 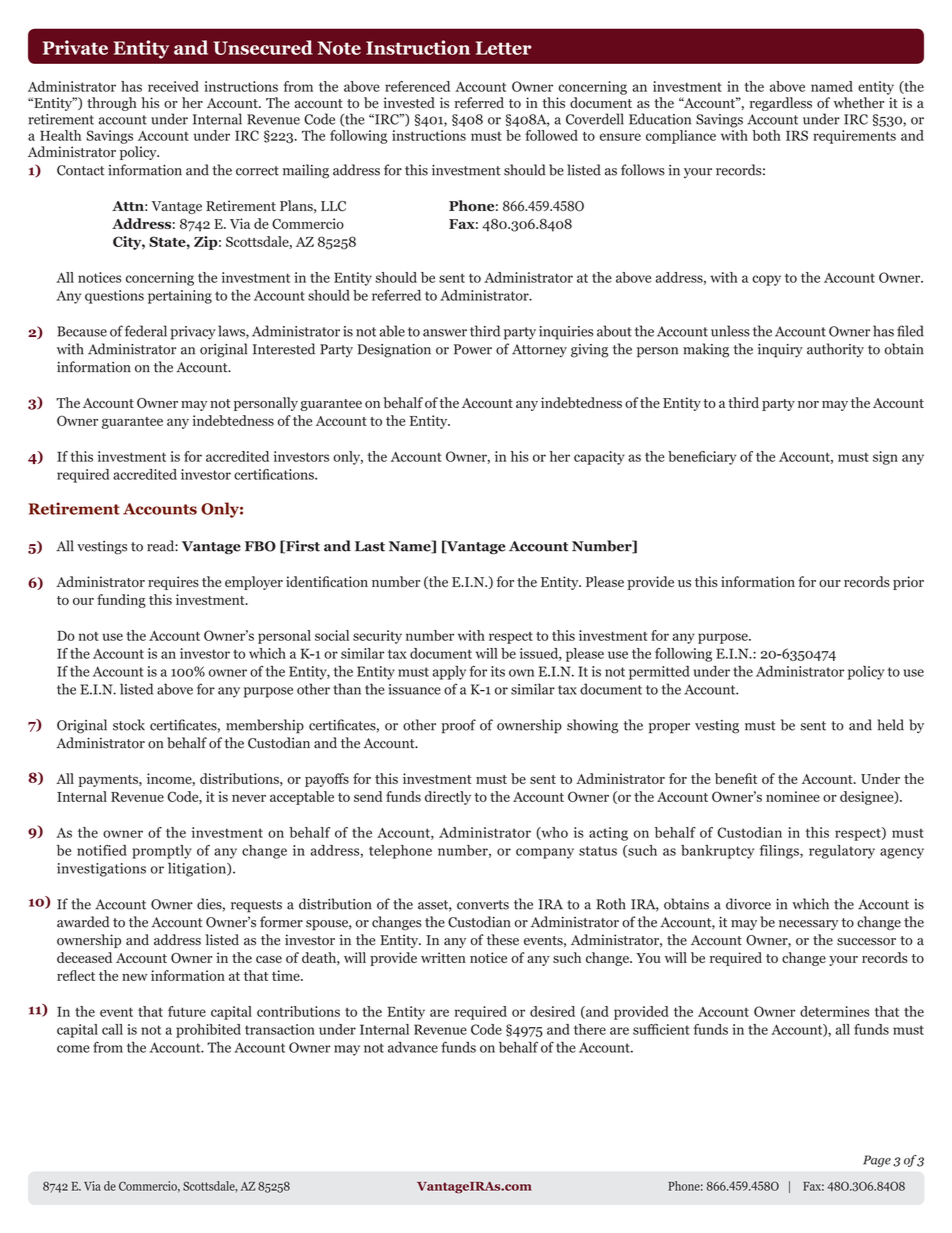 What do you see at coordinates (908, 583) in the screenshot?
I see `prior` at bounding box center [908, 583].
